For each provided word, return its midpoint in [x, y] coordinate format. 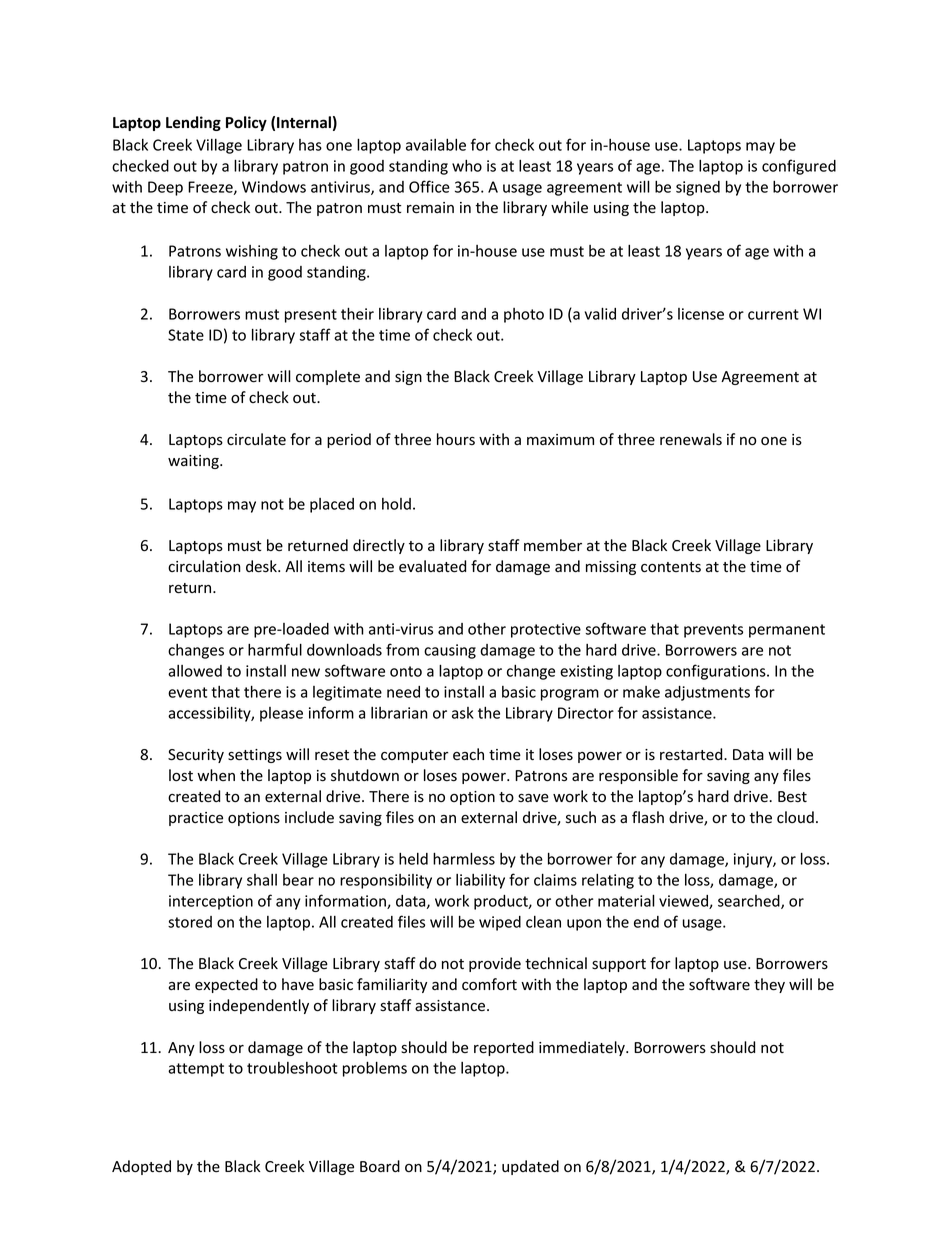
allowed [195, 671]
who [467, 166]
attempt [196, 1070]
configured [799, 167]
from [402, 649]
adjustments [707, 693]
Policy [246, 123]
